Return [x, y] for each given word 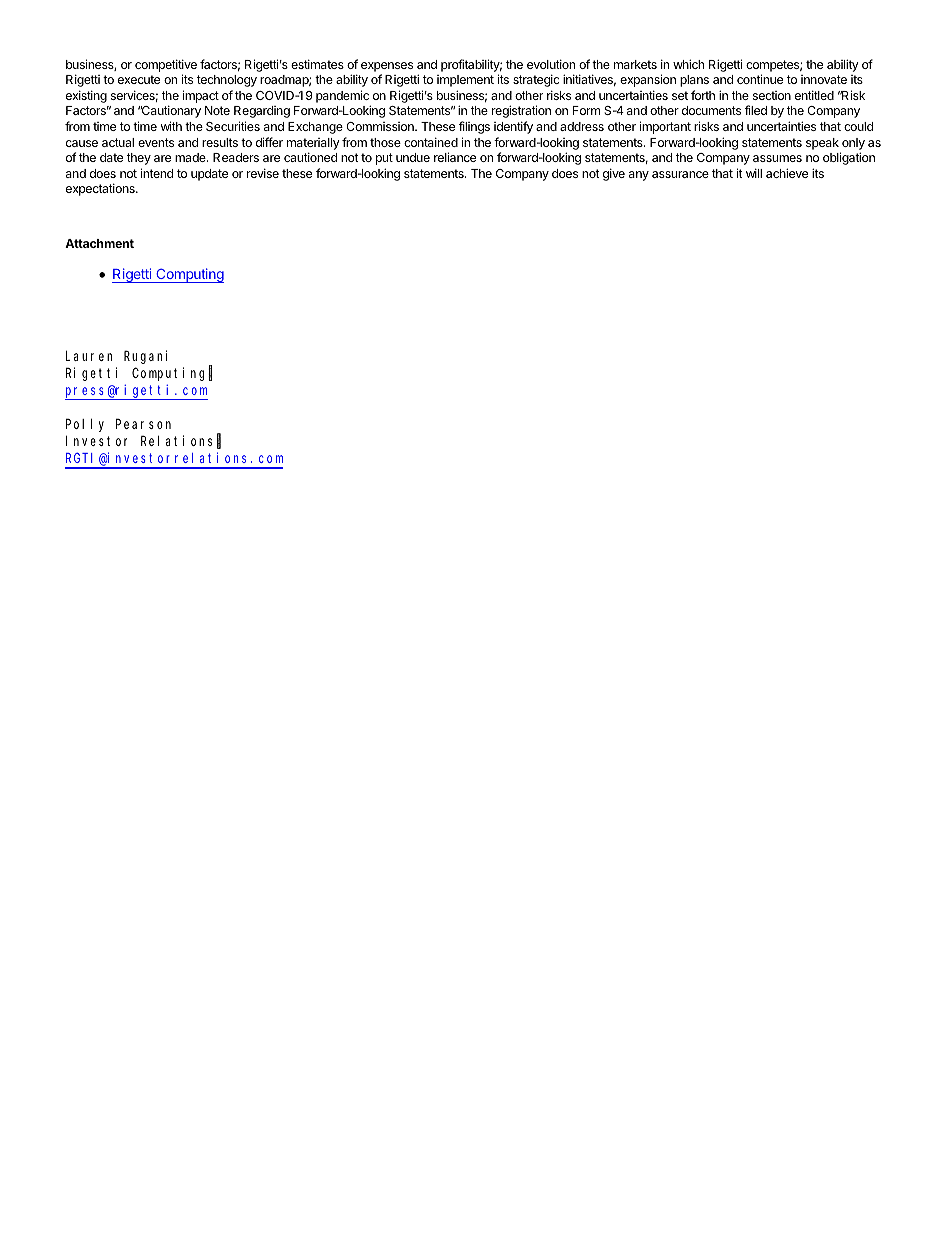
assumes [777, 158]
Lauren [89, 356]
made [191, 157]
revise [263, 173]
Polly [85, 425]
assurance [680, 174]
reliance [455, 157]
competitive [166, 65]
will [754, 173]
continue [760, 79]
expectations [101, 189]
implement [465, 81]
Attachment [99, 243]
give [614, 174]
